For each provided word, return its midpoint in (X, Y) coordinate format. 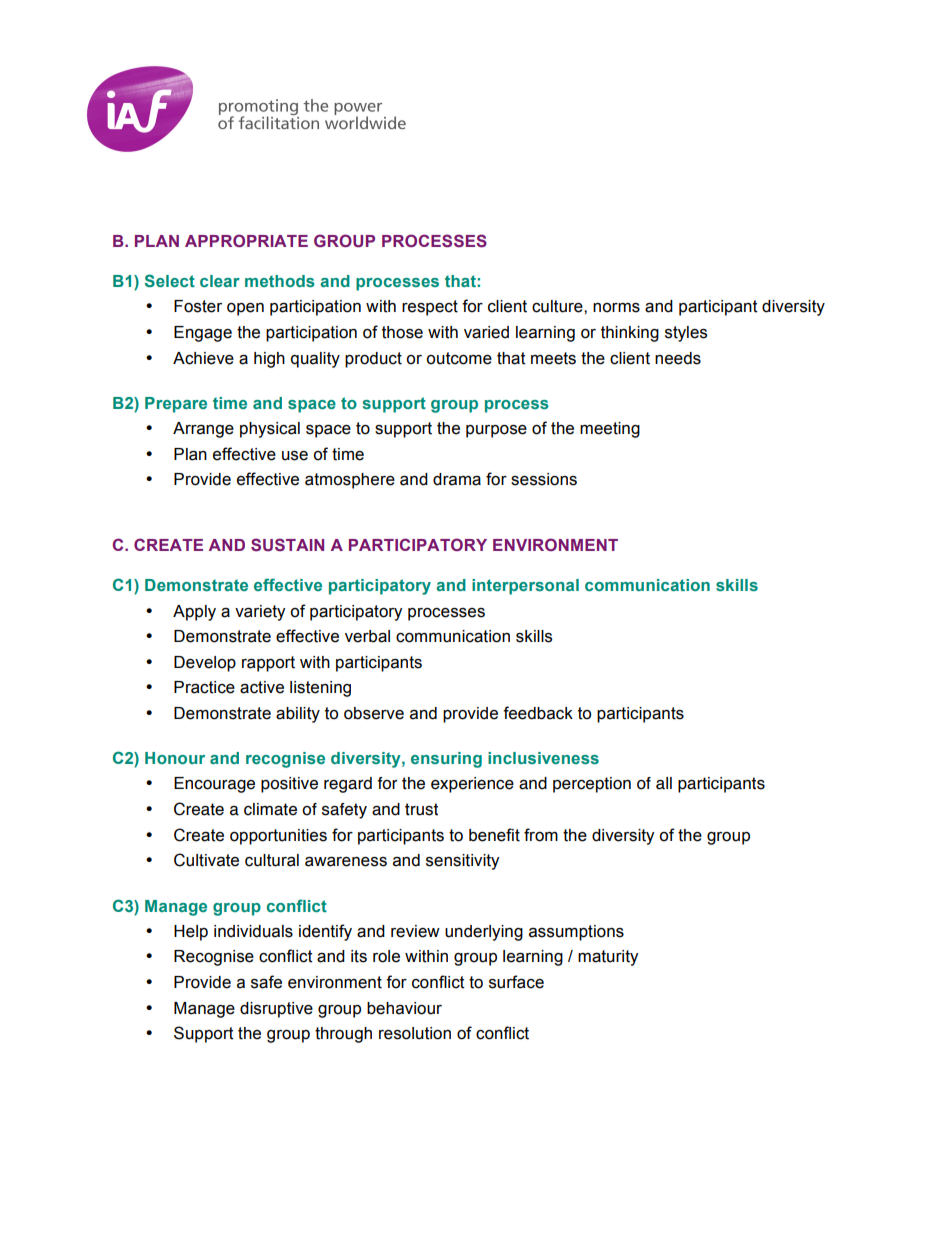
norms (616, 308)
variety (260, 613)
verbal (367, 636)
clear (220, 281)
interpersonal (525, 587)
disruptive (276, 1010)
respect (430, 308)
